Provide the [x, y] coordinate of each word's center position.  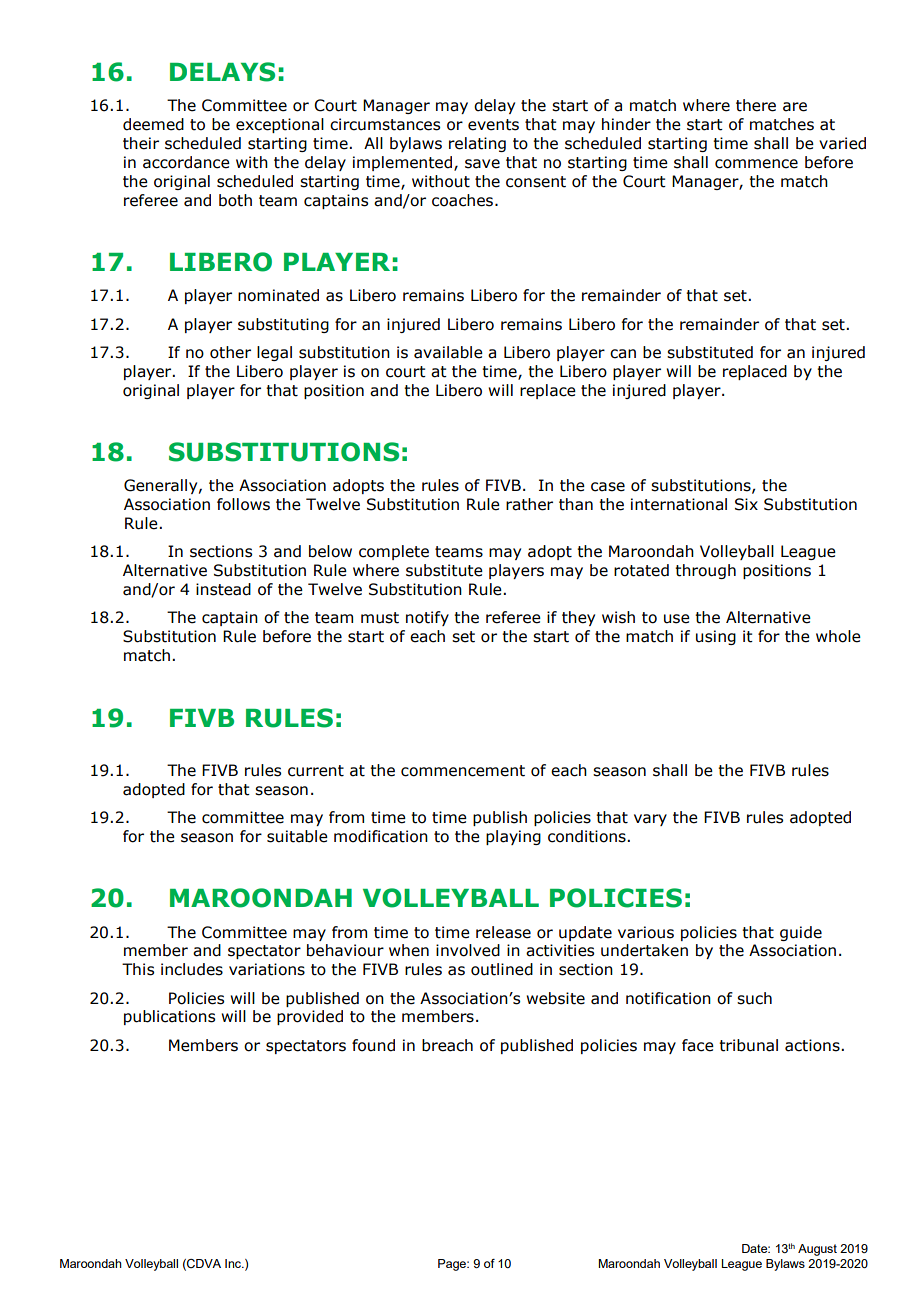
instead [223, 589]
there [756, 105]
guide [801, 933]
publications [169, 1017]
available [448, 352]
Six [746, 504]
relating [477, 144]
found [373, 1045]
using [716, 637]
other [230, 352]
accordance [186, 162]
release [503, 932]
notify [427, 618]
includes [192, 969]
